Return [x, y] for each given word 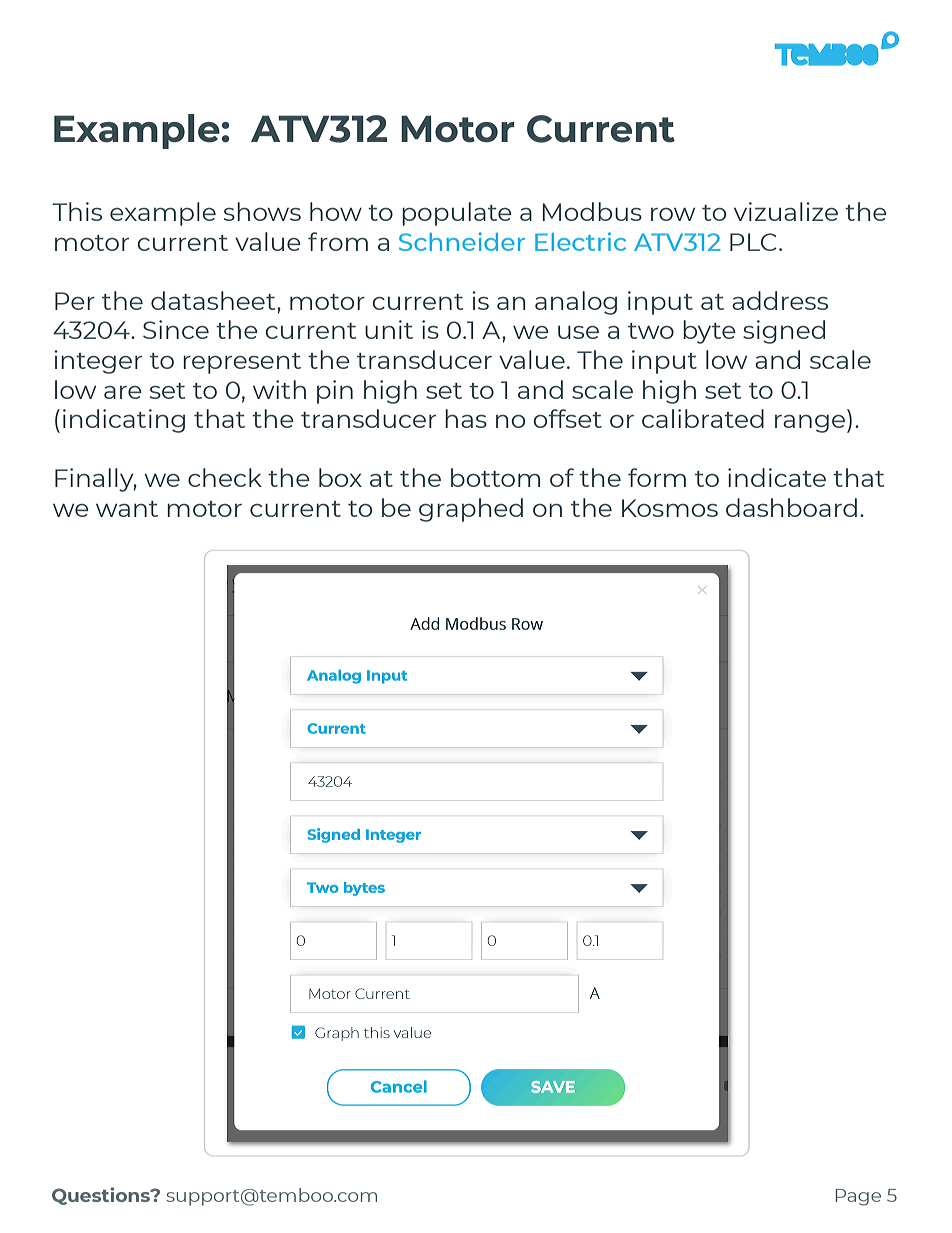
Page [858, 1197]
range [810, 424]
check [225, 477]
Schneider [462, 241]
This [77, 211]
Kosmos [670, 508]
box [340, 477]
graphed [471, 510]
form [657, 477]
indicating [124, 421]
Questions [102, 1196]
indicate [777, 477]
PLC [753, 242]
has [466, 418]
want [127, 509]
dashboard [791, 507]
